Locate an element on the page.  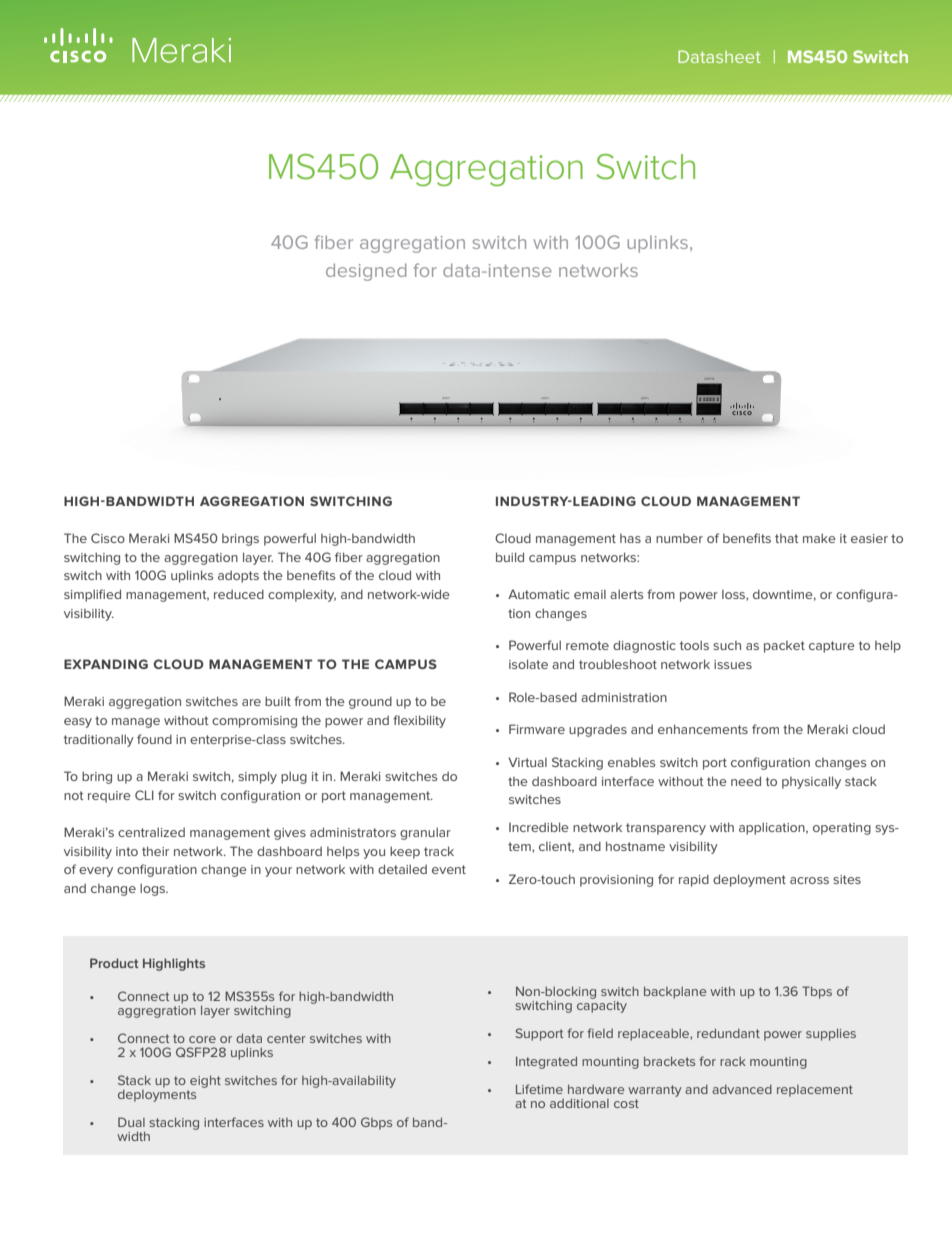
eight is located at coordinates (205, 1081).
